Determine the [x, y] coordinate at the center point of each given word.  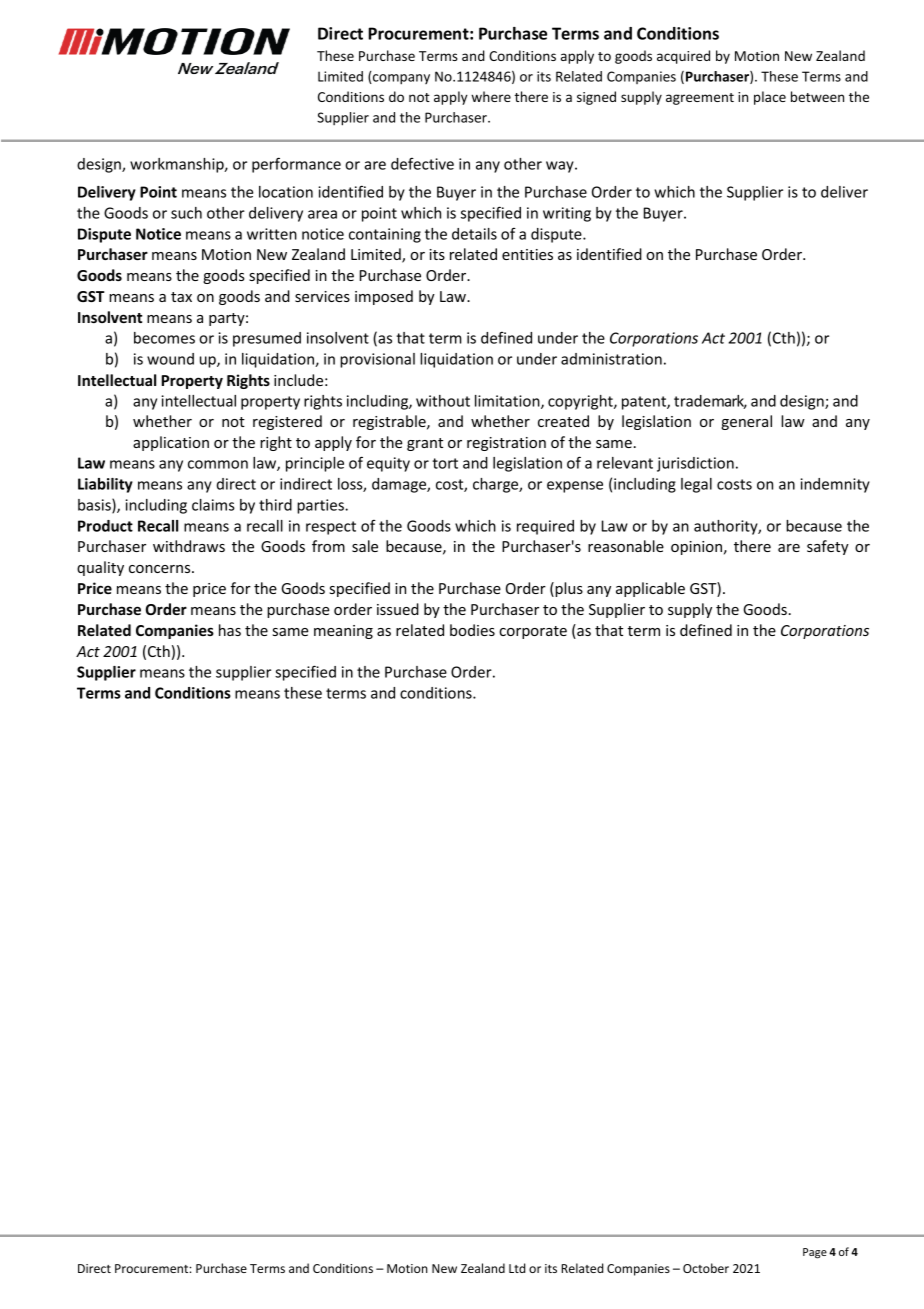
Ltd [517, 1268]
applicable [650, 589]
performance [296, 165]
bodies [472, 630]
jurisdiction [695, 464]
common [218, 464]
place [770, 98]
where [491, 96]
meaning [343, 632]
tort [445, 463]
